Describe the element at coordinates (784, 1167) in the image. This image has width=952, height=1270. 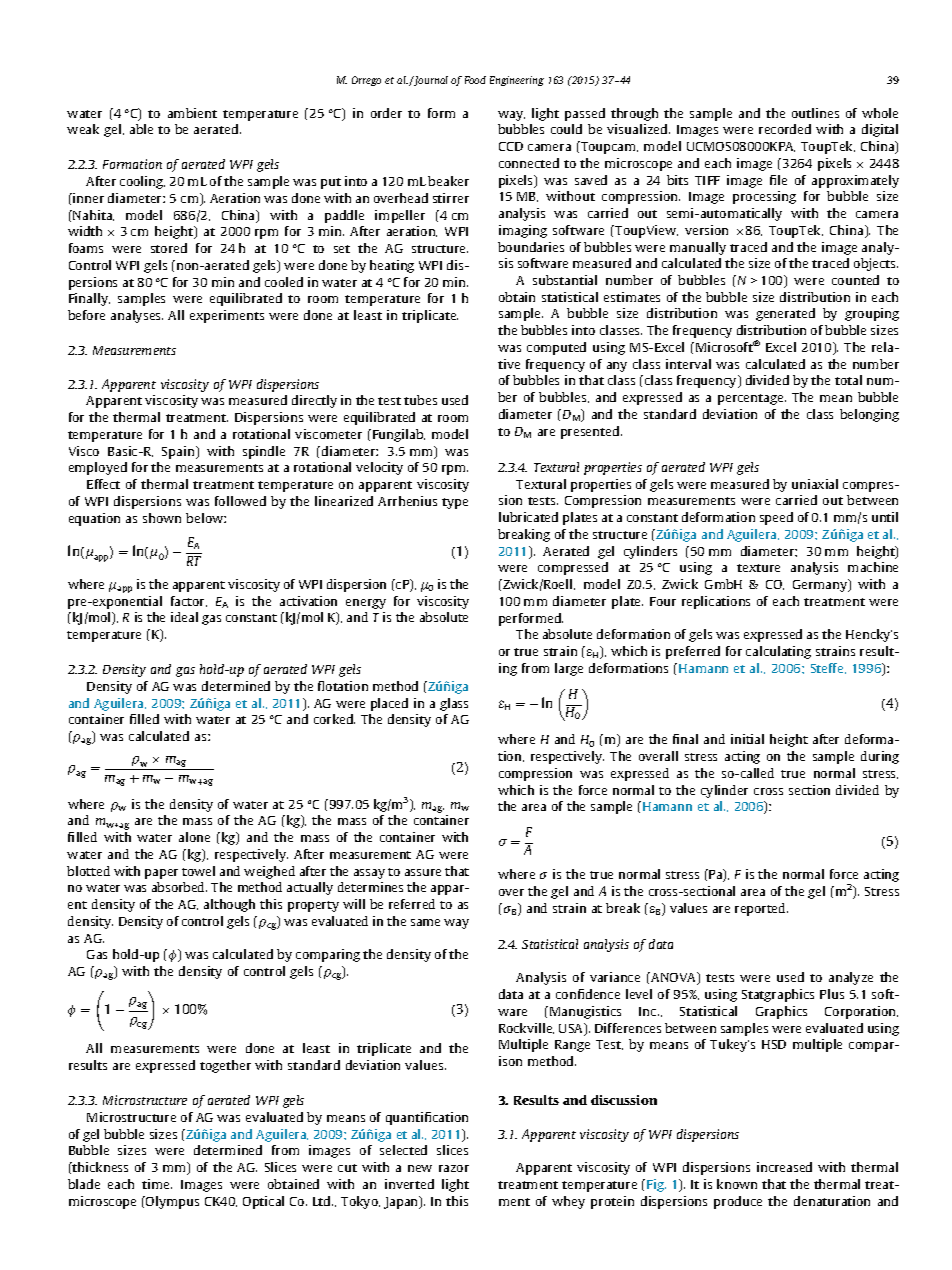
I see `increased` at that location.
